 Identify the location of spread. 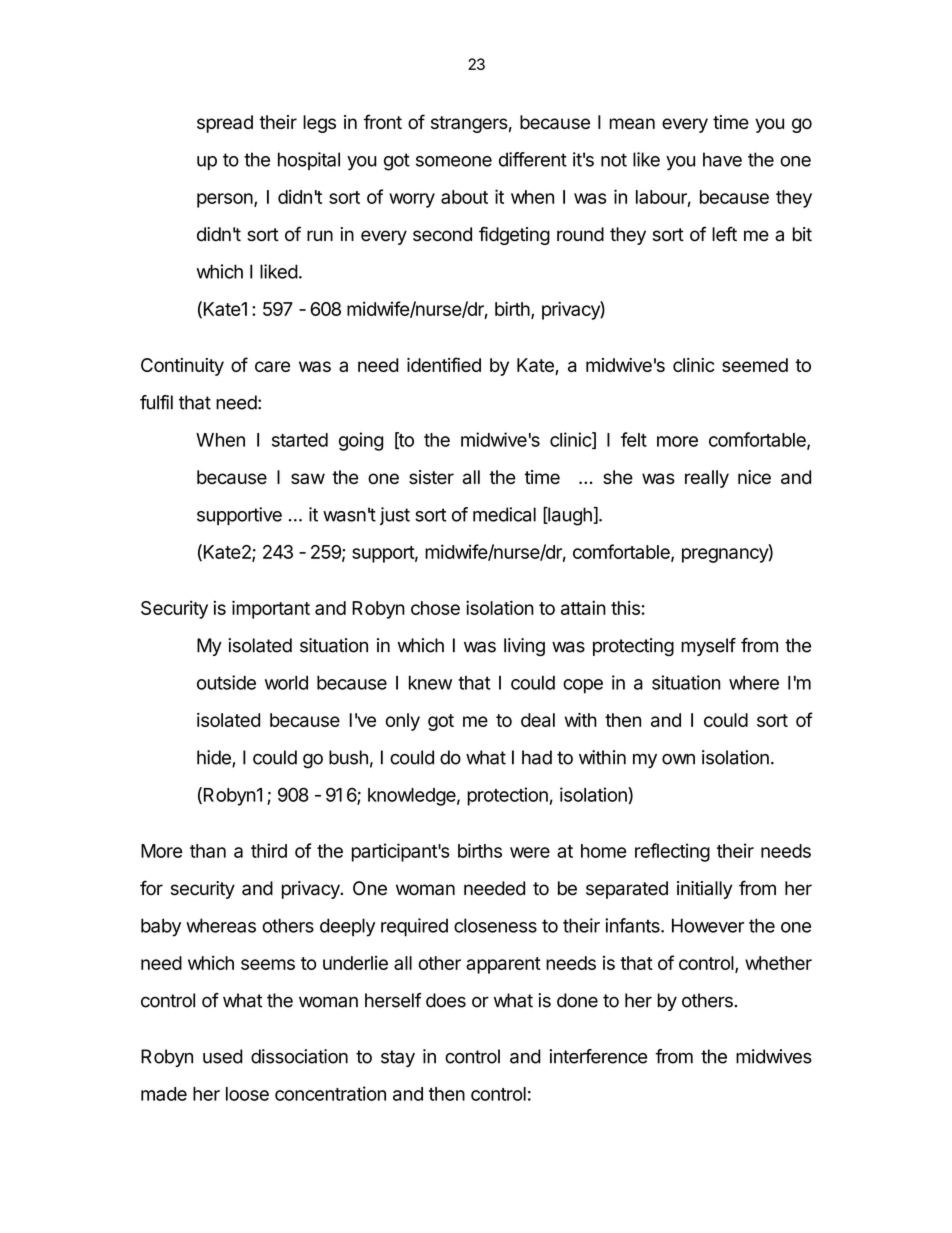
(225, 124).
